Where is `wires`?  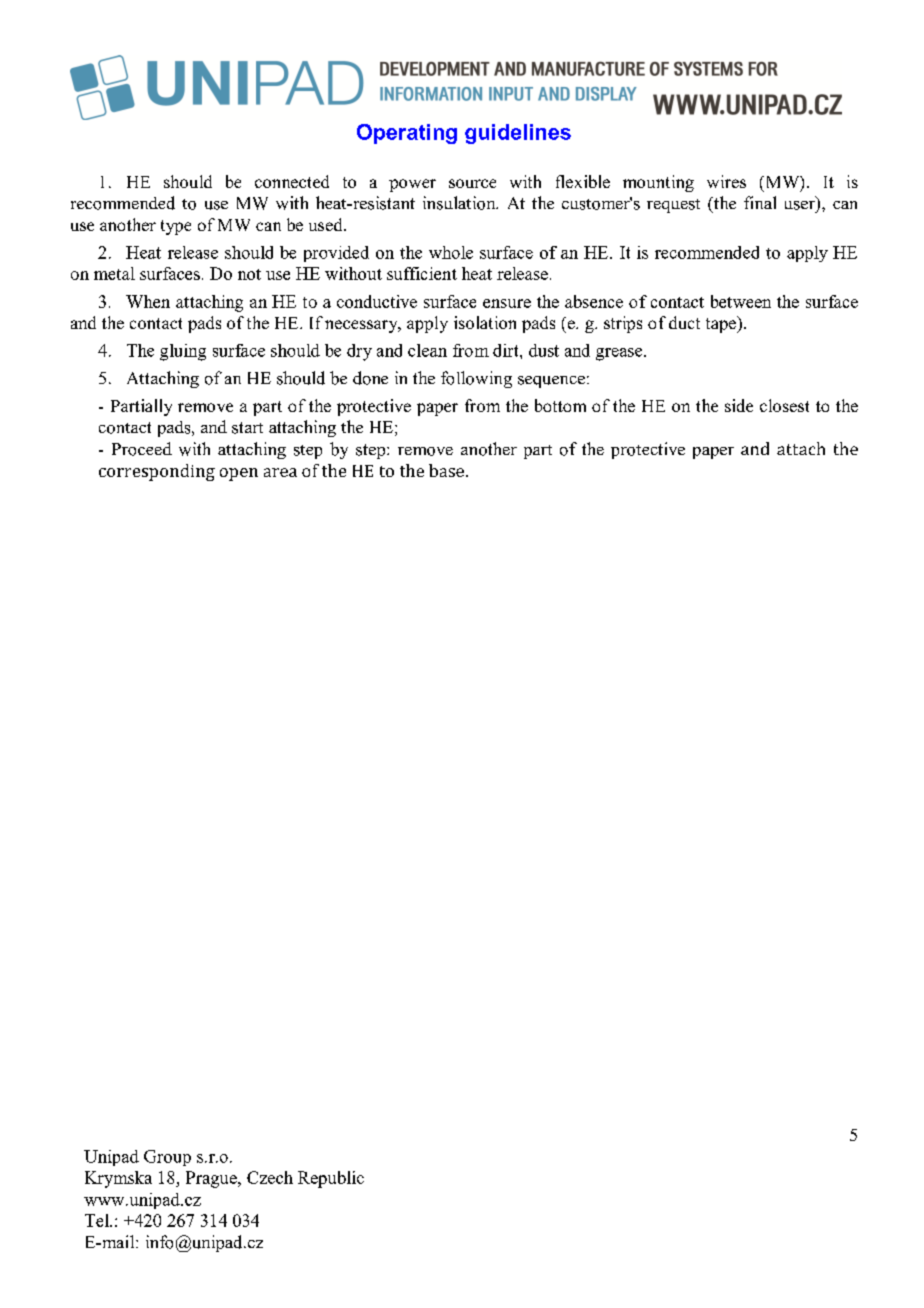 wires is located at coordinates (726, 181).
